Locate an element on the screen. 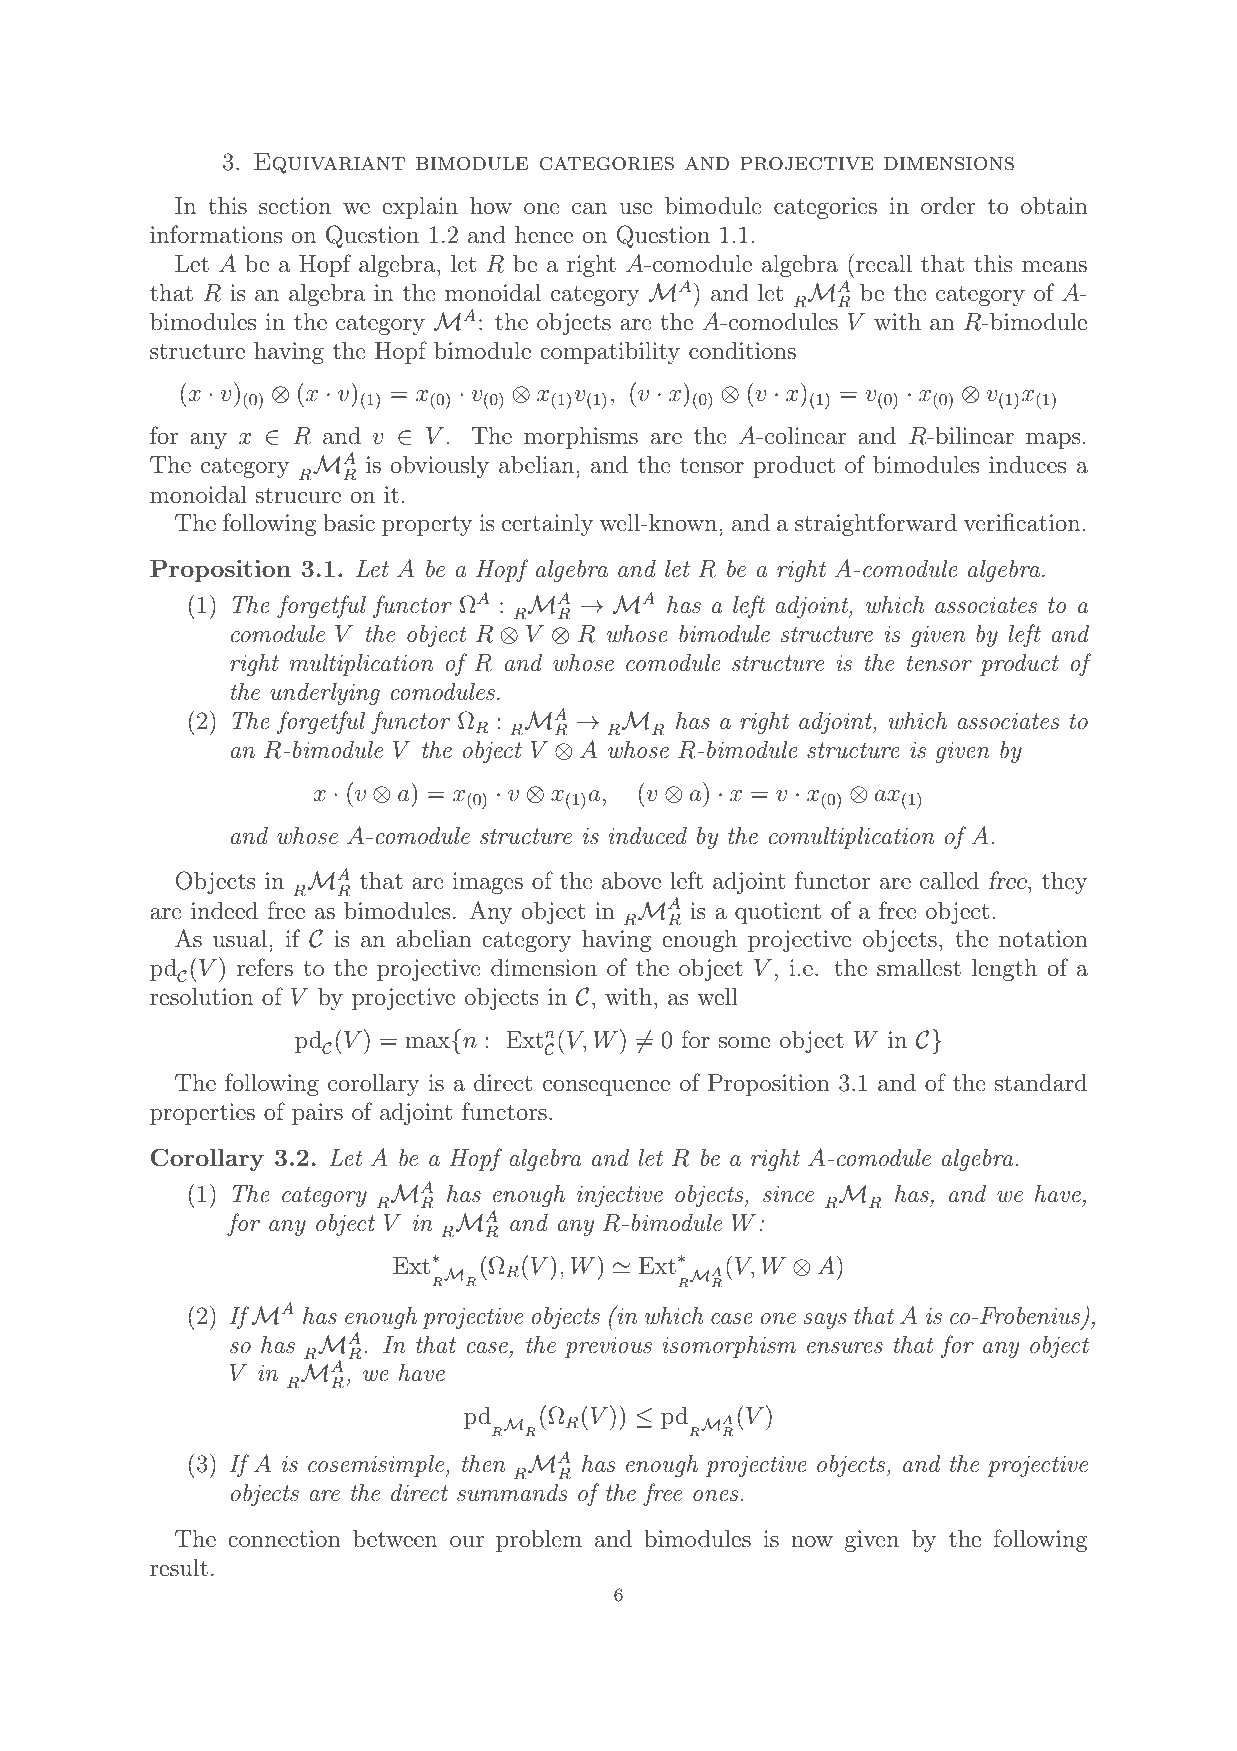  since is located at coordinates (788, 1194).
